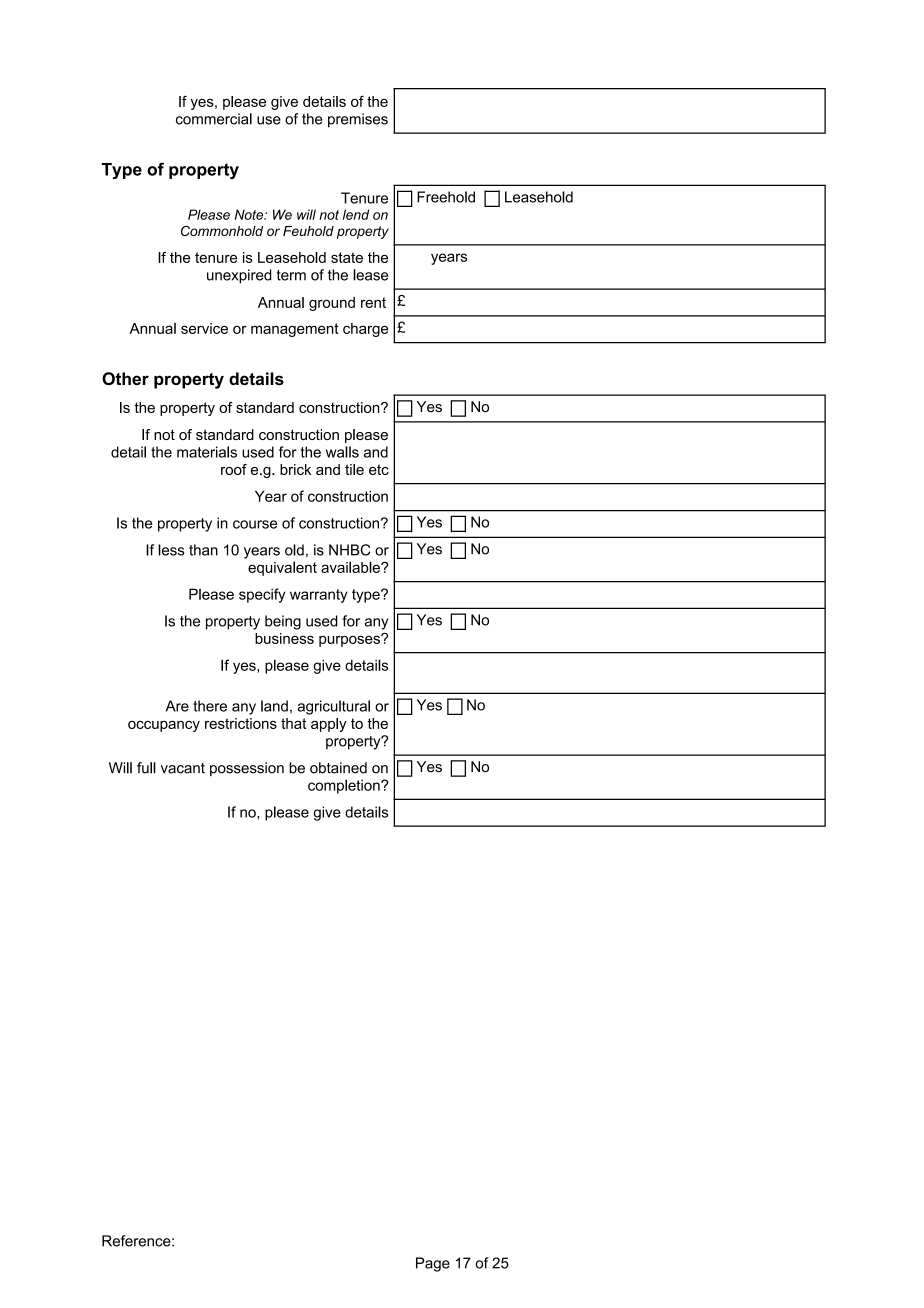 The width and height of the screenshot is (924, 1308). I want to click on Freehold, so click(446, 197).
